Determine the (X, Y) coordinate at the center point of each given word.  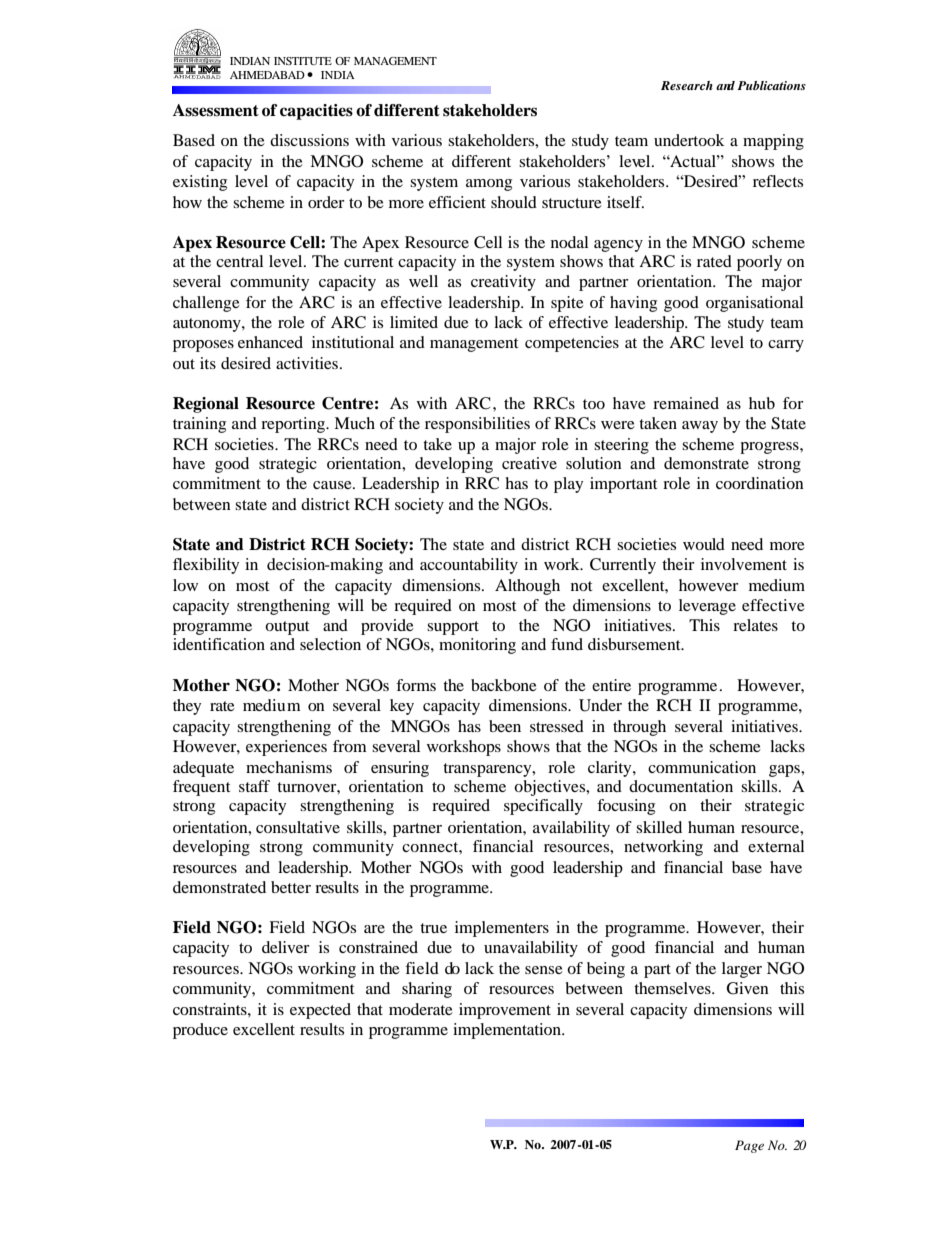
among (489, 185)
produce (200, 1031)
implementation (508, 1031)
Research (687, 85)
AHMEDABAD (267, 75)
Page (749, 1146)
